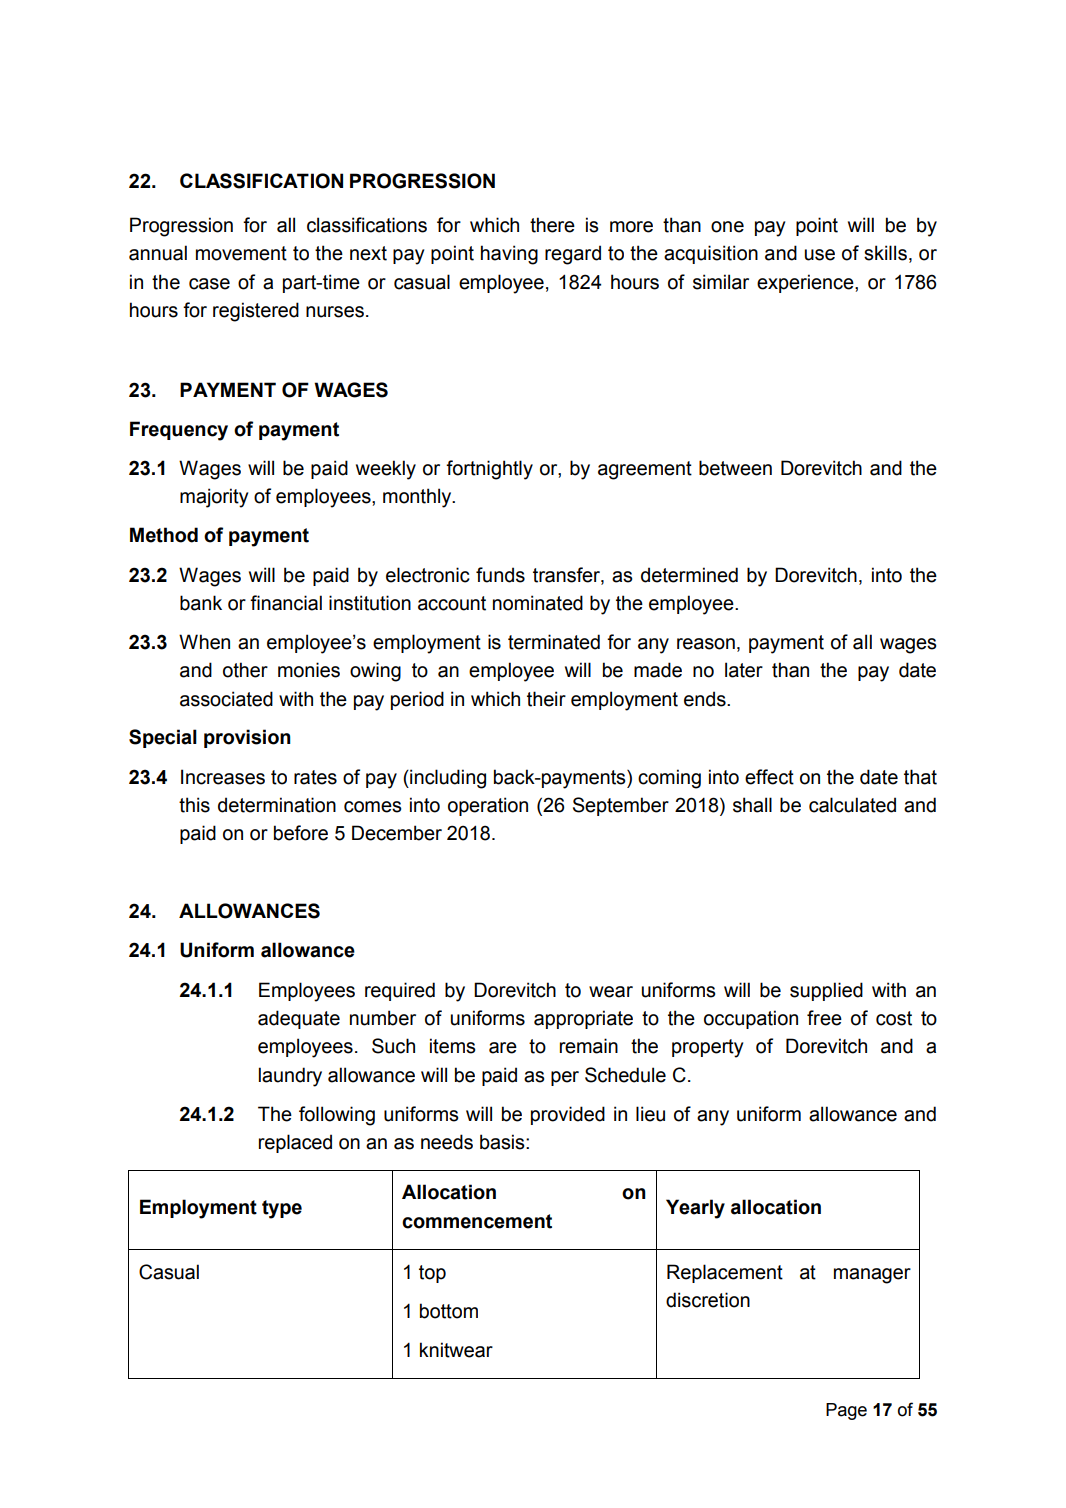 The height and width of the page is (1508, 1066). Describe the element at coordinates (583, 1019) in the page. I see `appropriate` at that location.
